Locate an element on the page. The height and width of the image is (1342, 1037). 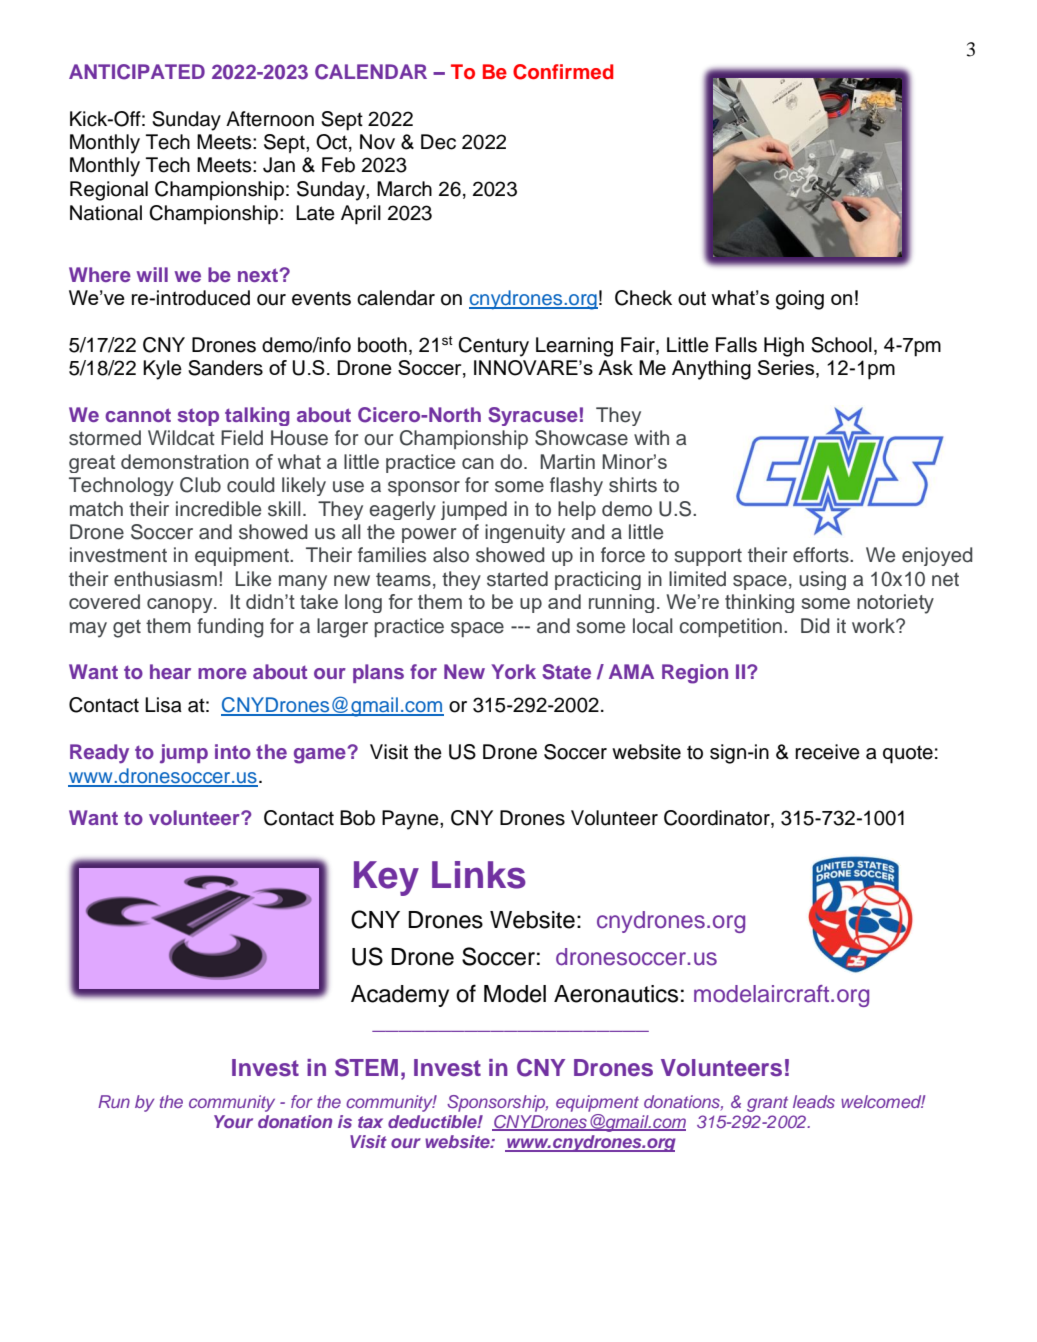
STEM is located at coordinates (366, 1067).
